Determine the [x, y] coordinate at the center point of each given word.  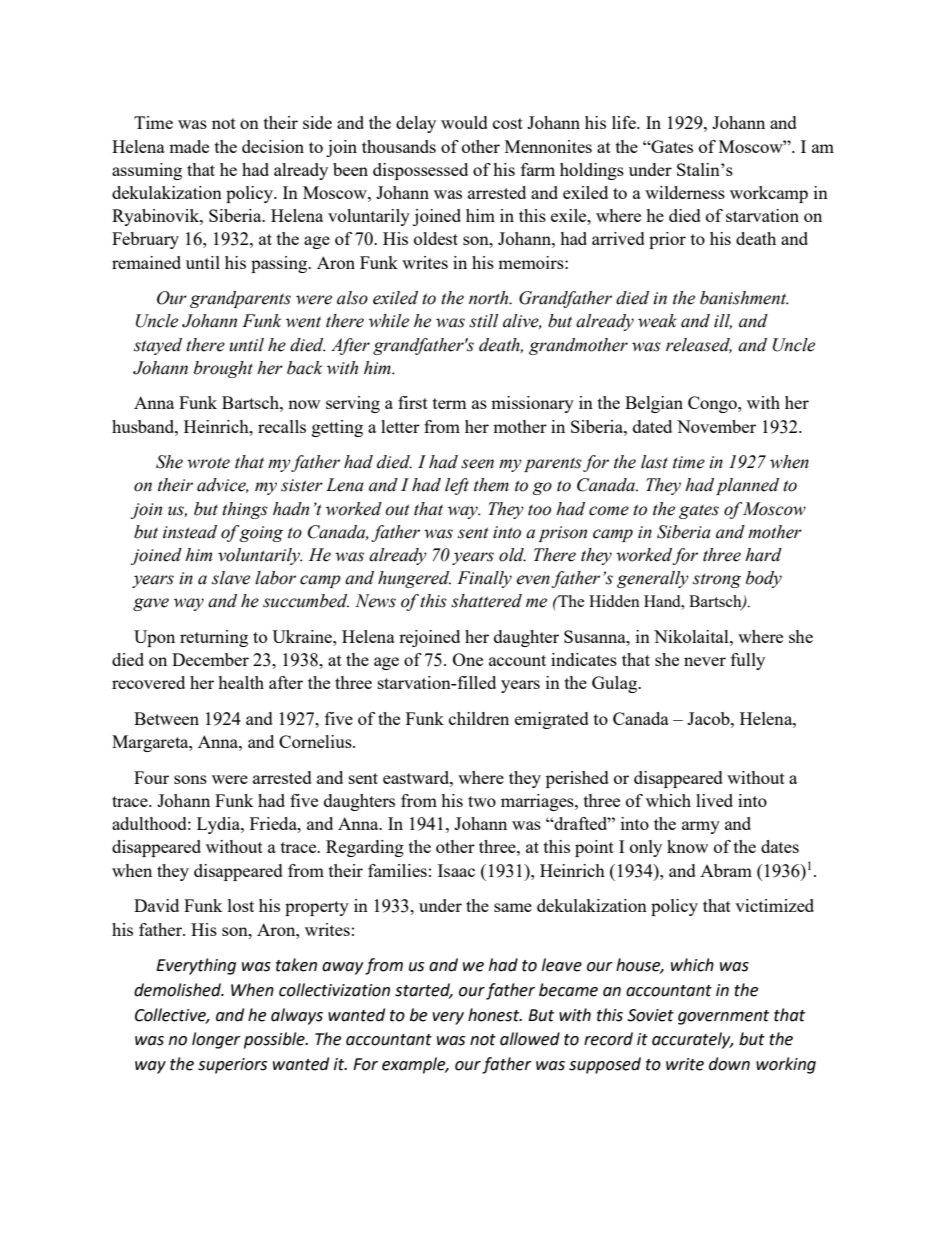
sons [190, 779]
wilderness [685, 192]
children [479, 718]
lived [714, 800]
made [189, 146]
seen [477, 464]
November [716, 426]
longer [216, 1040]
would [464, 122]
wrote [208, 463]
